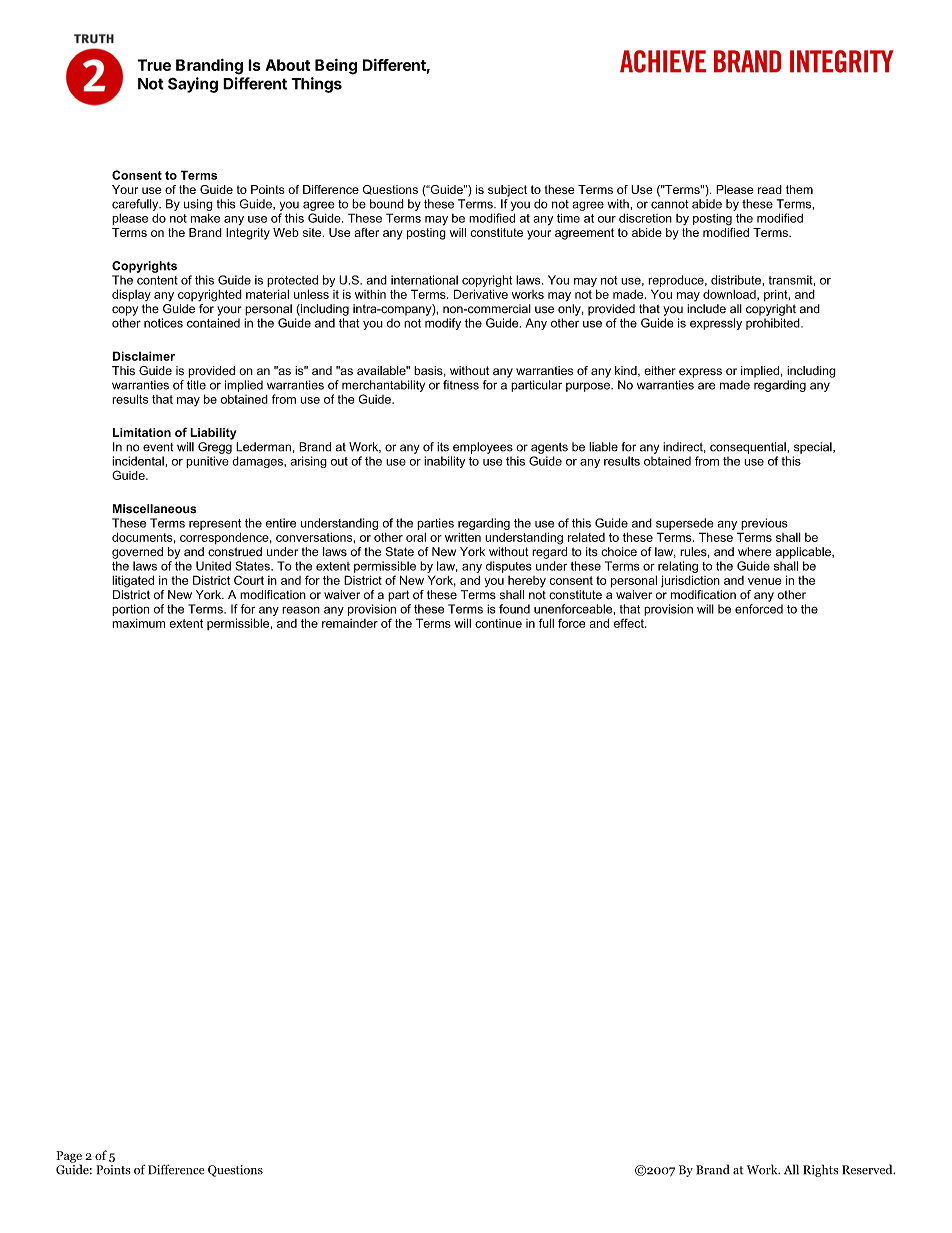  I want to click on Disclaimer, so click(144, 356).
